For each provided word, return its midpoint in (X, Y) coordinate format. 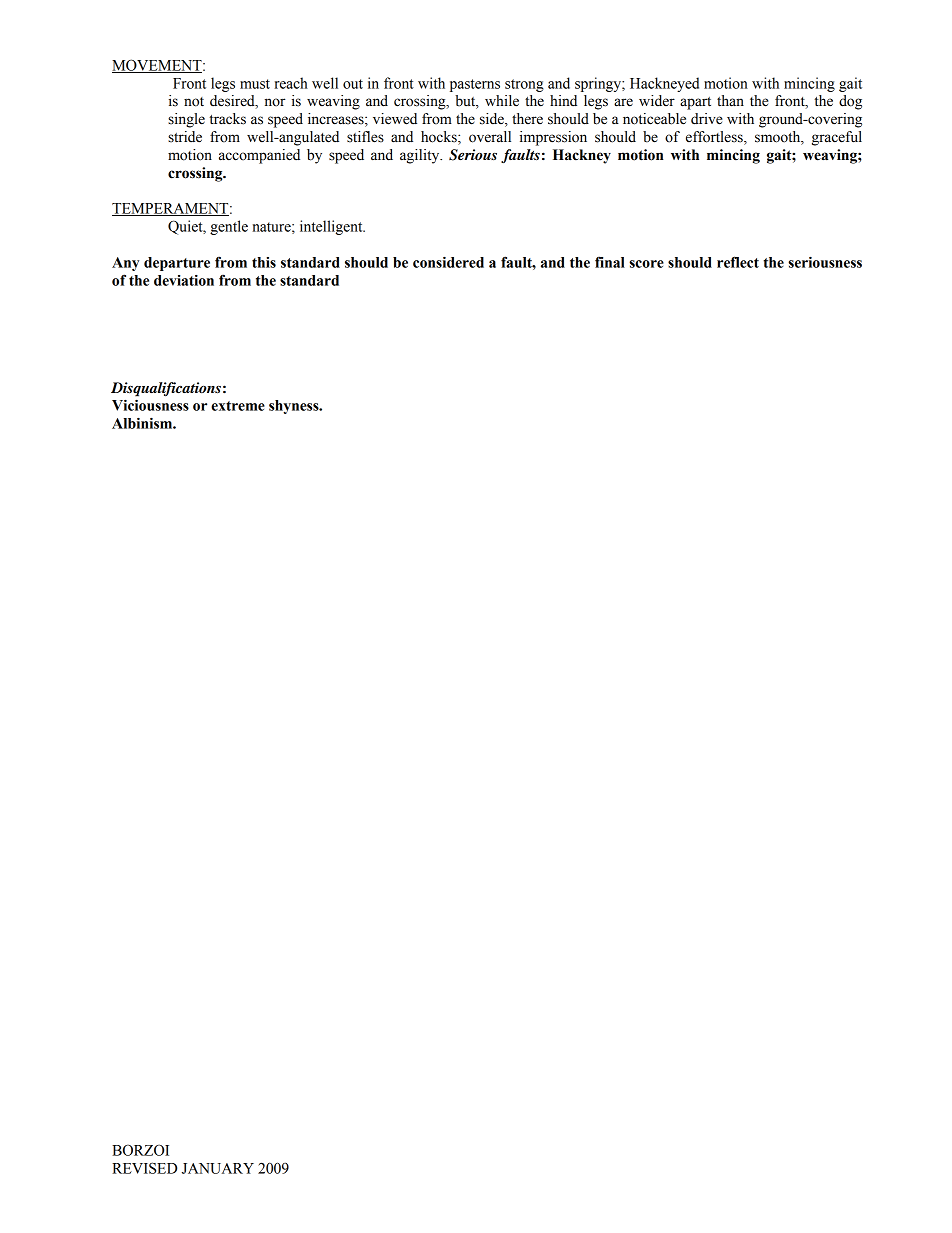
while (502, 101)
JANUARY (218, 1168)
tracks (227, 119)
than (730, 101)
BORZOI (140, 1150)
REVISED (144, 1168)
